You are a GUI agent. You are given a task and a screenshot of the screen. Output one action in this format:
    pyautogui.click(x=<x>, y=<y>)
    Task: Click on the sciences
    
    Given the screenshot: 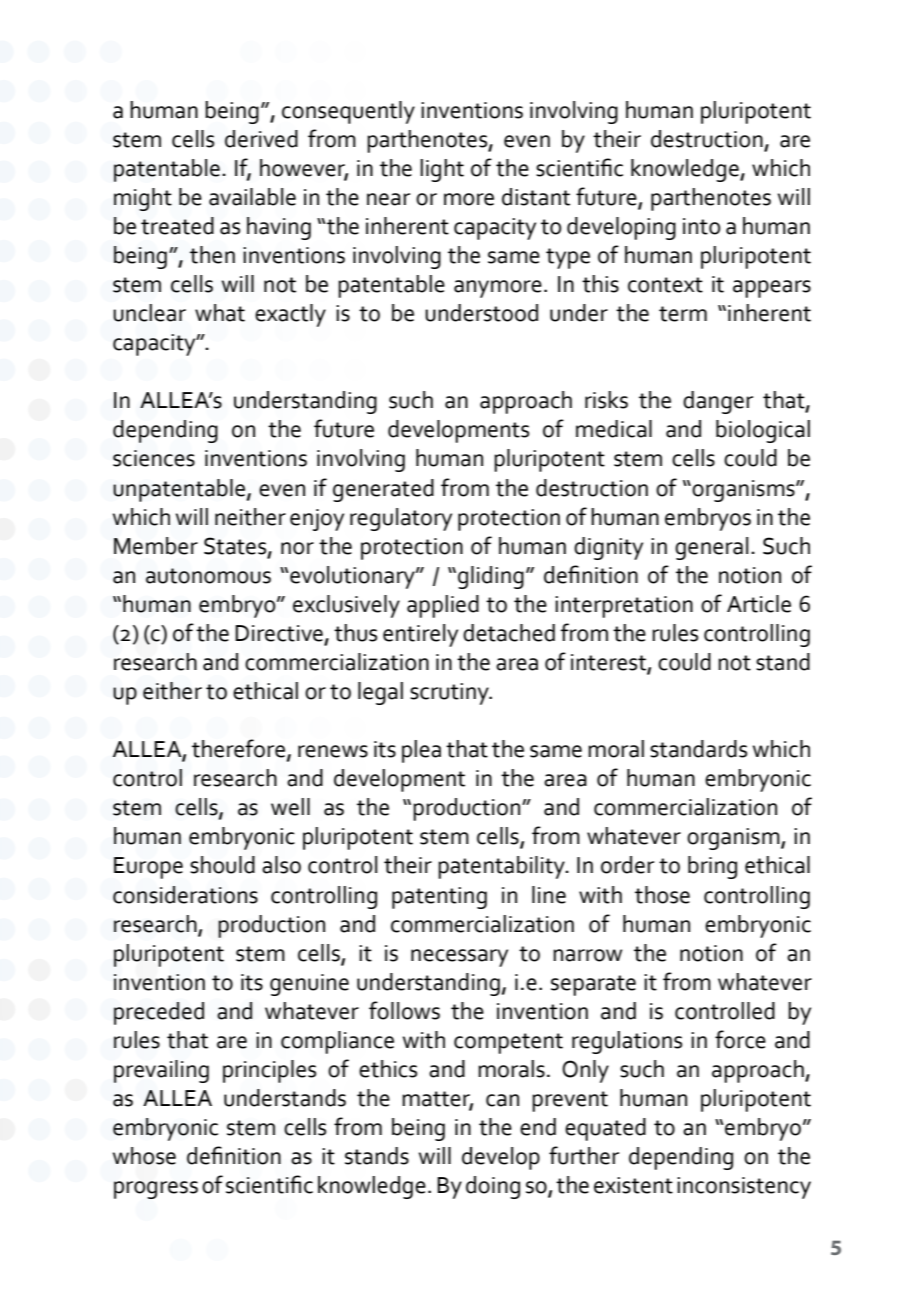 What is the action you would take?
    pyautogui.click(x=154, y=458)
